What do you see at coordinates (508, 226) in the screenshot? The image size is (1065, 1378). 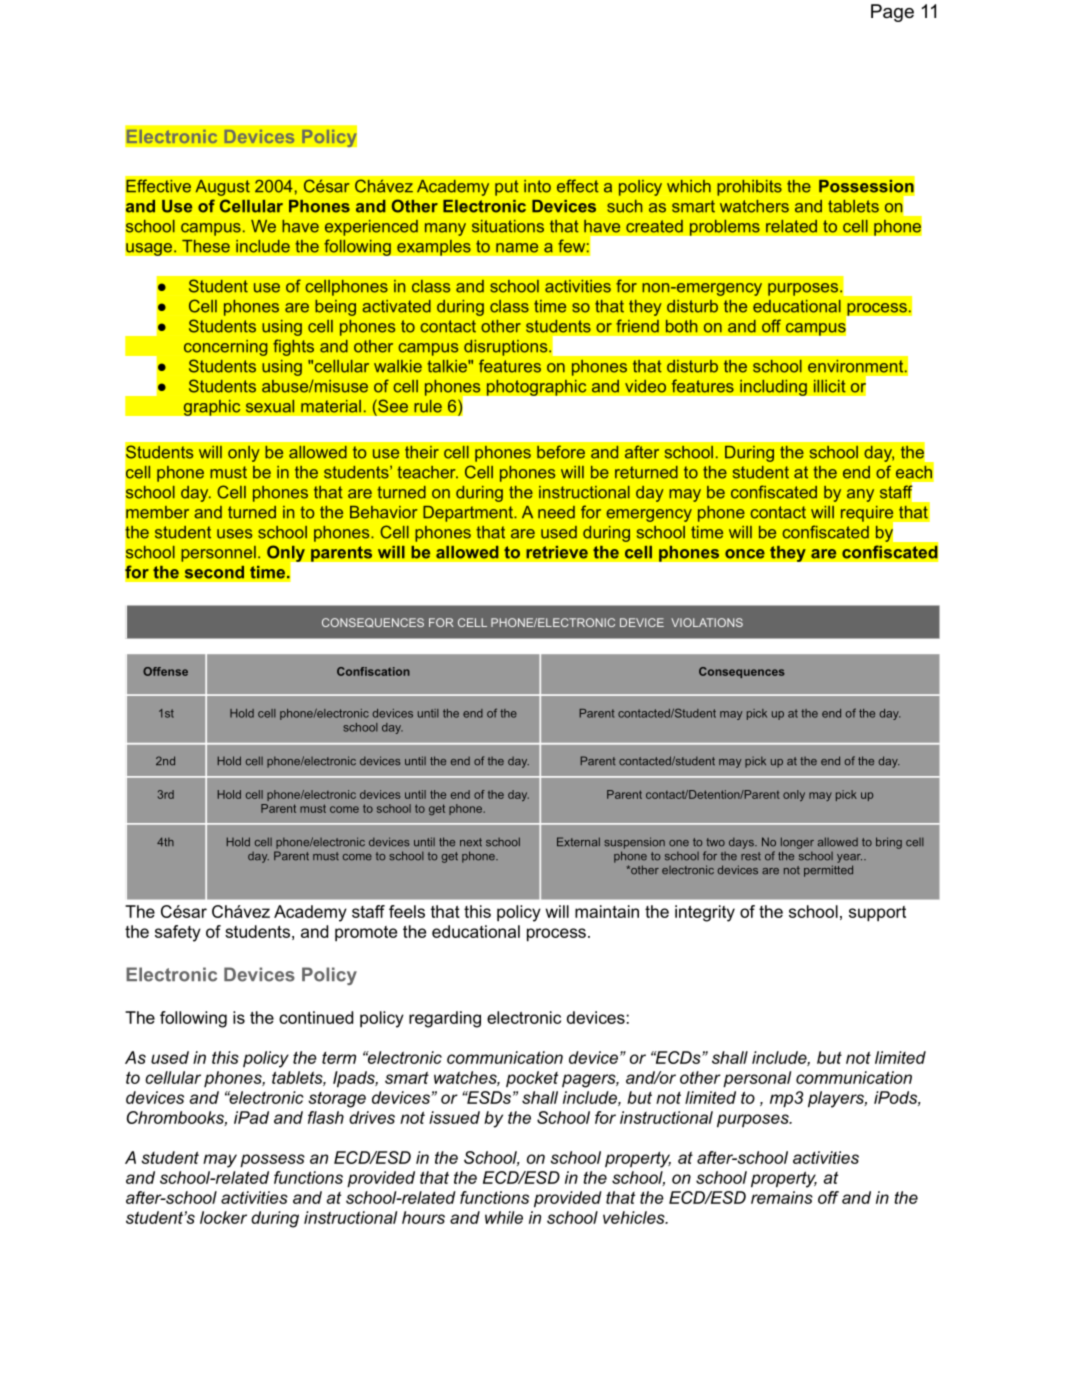 I see `situations` at bounding box center [508, 226].
